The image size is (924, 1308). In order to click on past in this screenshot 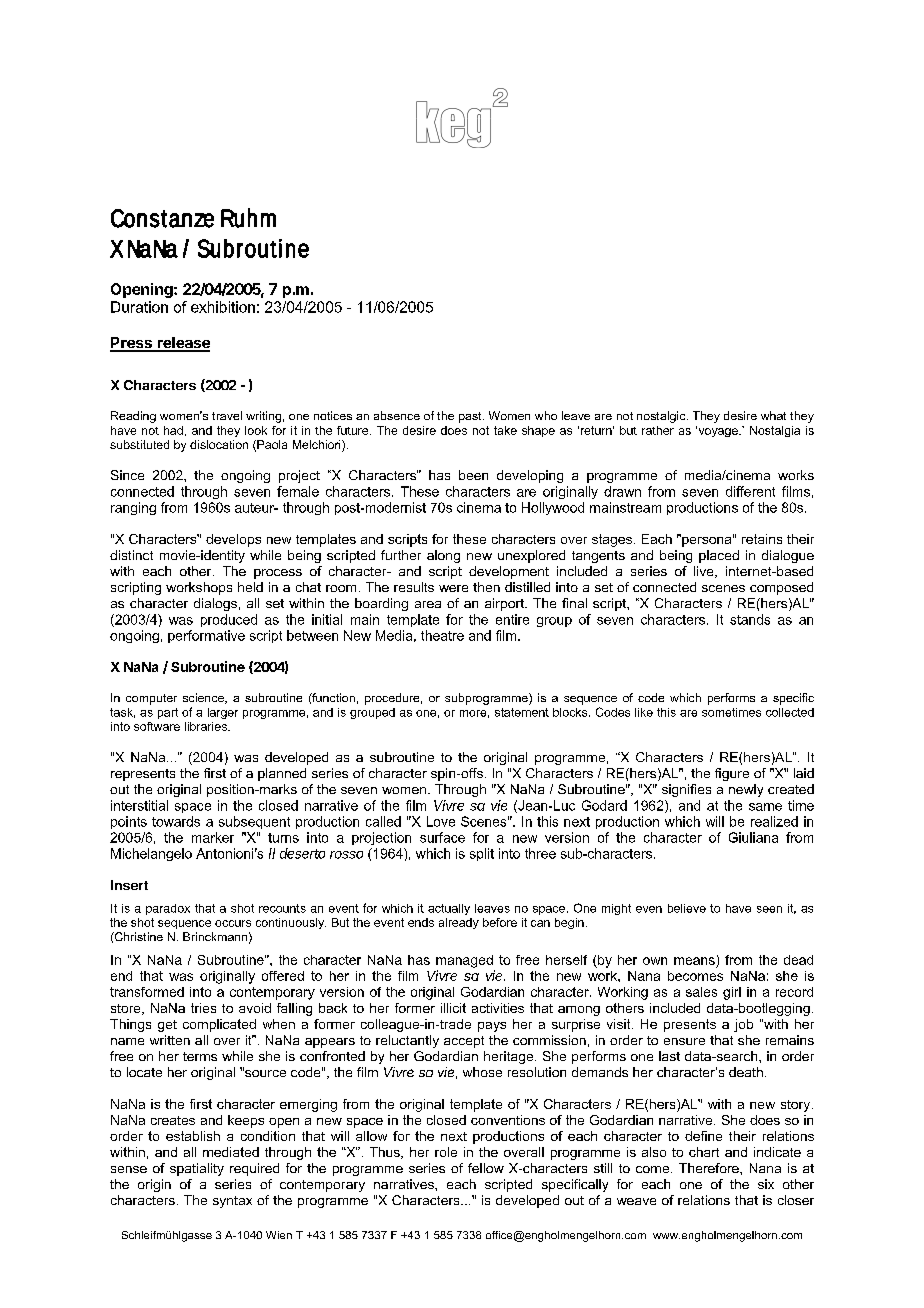, I will do `click(471, 417)`.
